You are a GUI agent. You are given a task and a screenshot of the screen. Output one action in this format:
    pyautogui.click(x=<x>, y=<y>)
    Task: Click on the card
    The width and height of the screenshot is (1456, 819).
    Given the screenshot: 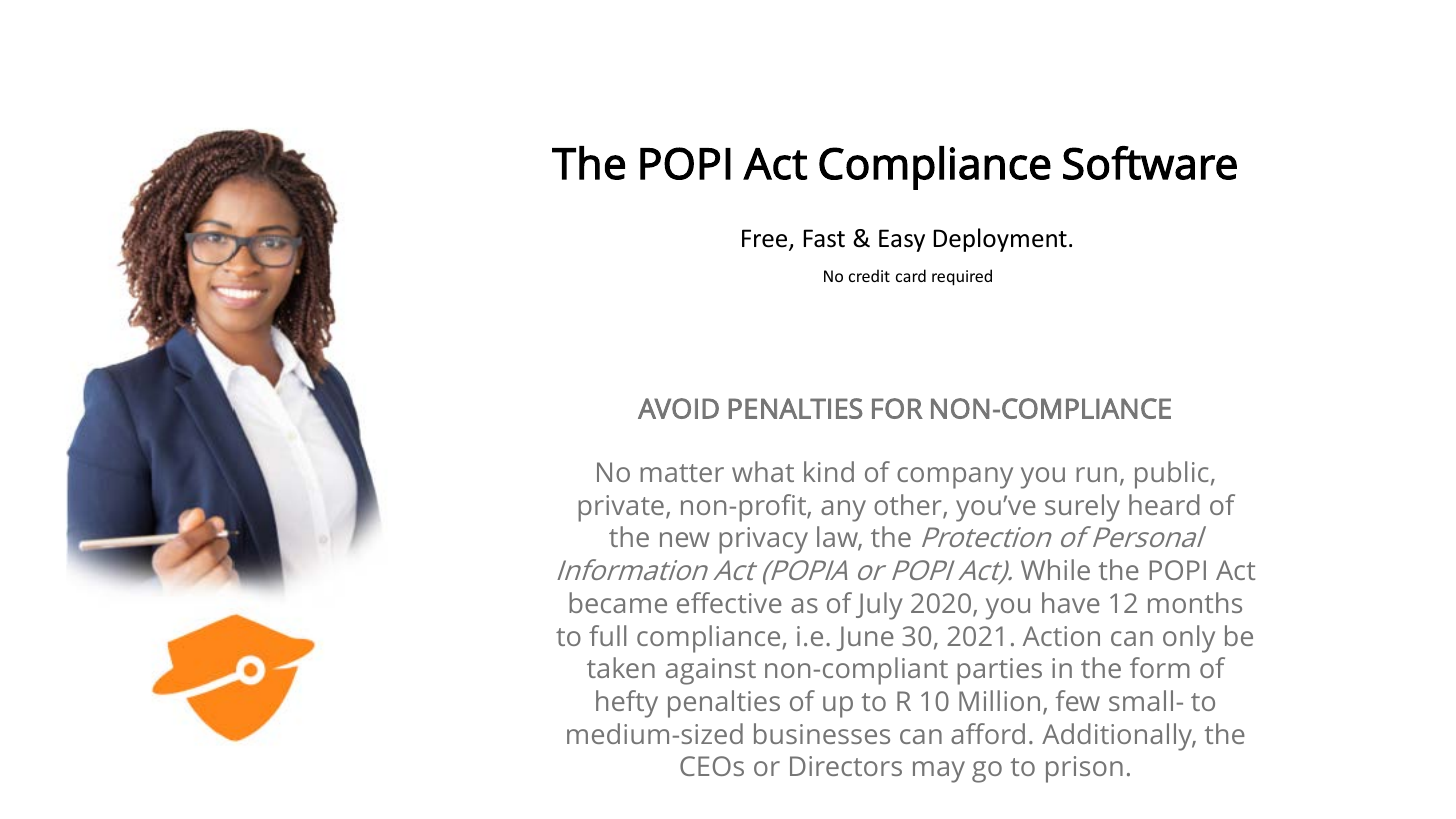 What is the action you would take?
    pyautogui.click(x=911, y=275)
